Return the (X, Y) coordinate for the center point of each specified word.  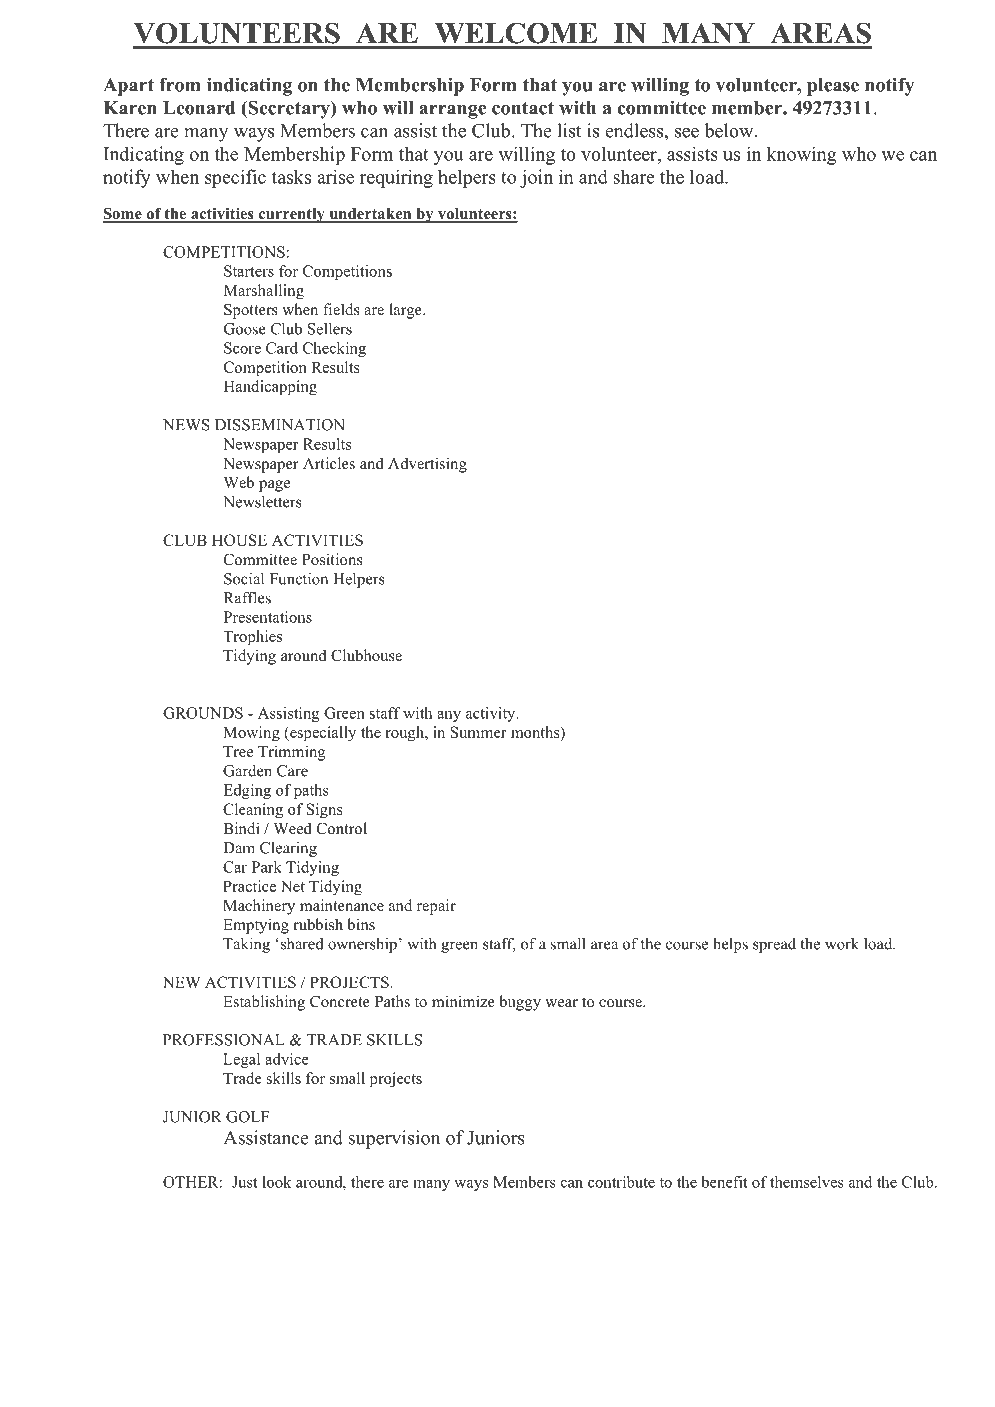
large (406, 311)
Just (245, 1182)
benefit (724, 1182)
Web (239, 482)
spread (774, 945)
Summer (478, 732)
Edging (247, 791)
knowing (802, 155)
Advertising (427, 465)
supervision (394, 1139)
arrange (452, 112)
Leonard (199, 108)
